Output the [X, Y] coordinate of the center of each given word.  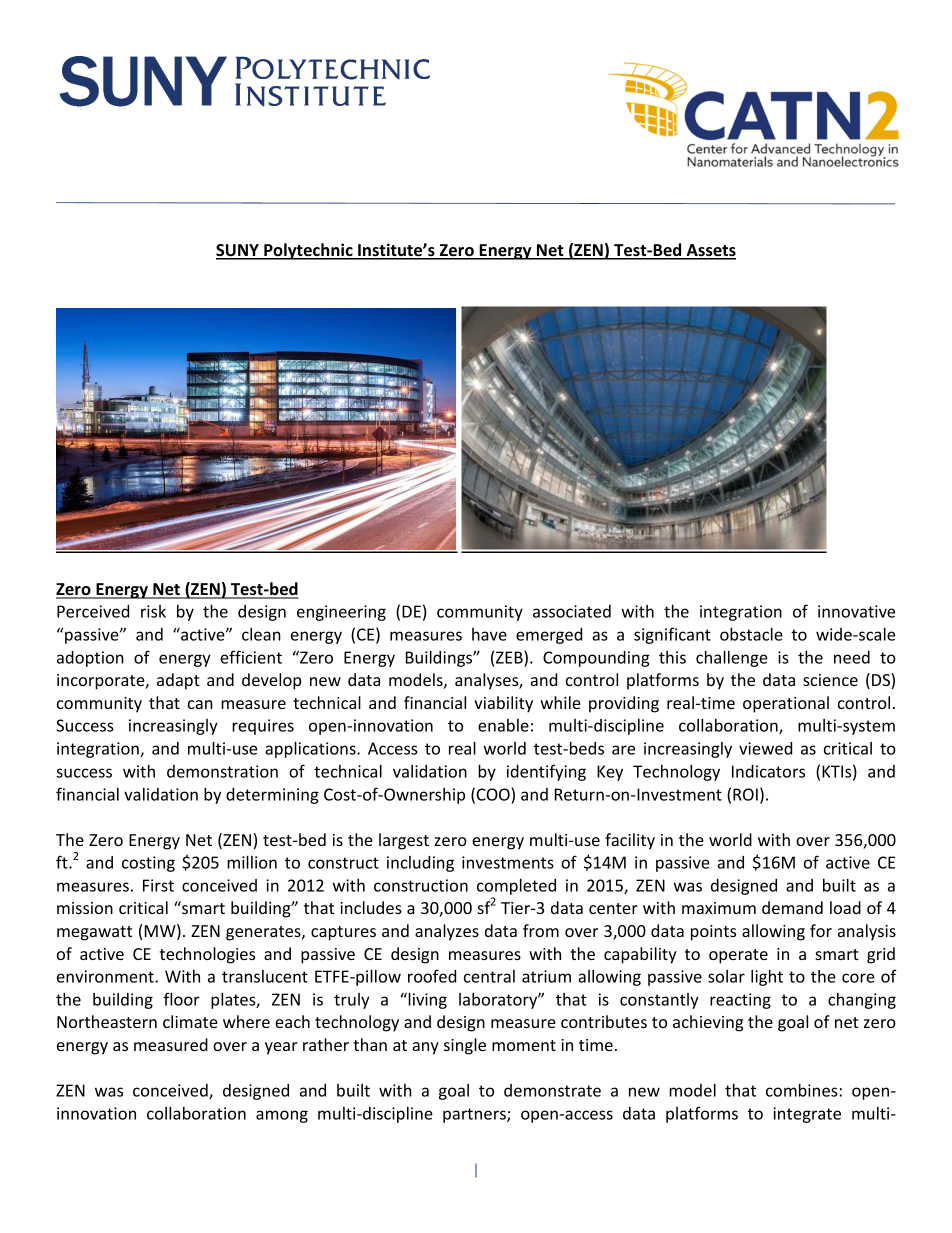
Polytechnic [308, 251]
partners [475, 1115]
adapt [178, 681]
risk [153, 611]
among [282, 1116]
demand [792, 907]
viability [503, 704]
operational [786, 704]
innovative [856, 611]
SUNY [238, 251]
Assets [710, 251]
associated [572, 611]
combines [802, 1090]
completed [516, 887]
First [158, 885]
